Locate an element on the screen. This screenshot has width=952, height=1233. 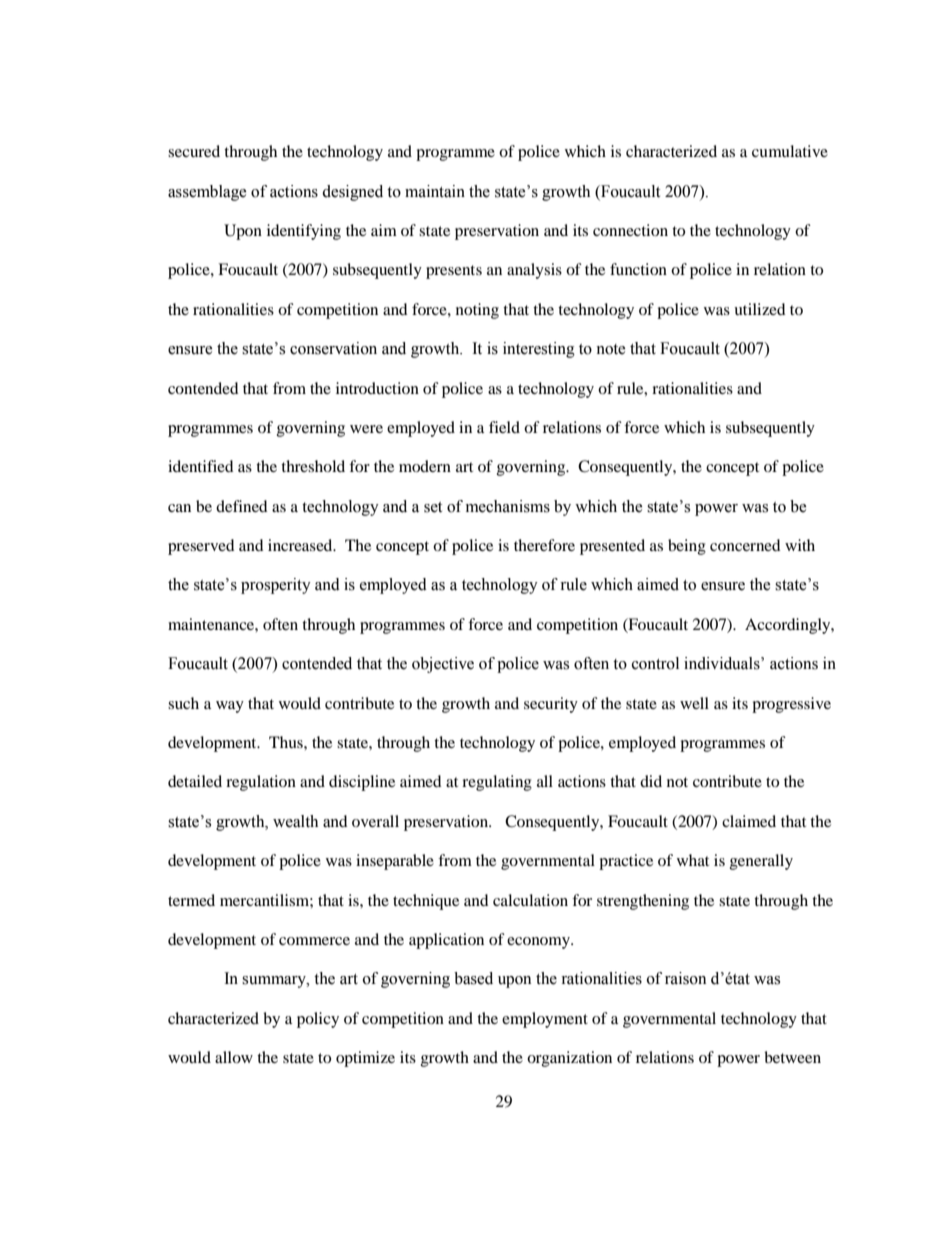
assemblage is located at coordinates (207, 193).
